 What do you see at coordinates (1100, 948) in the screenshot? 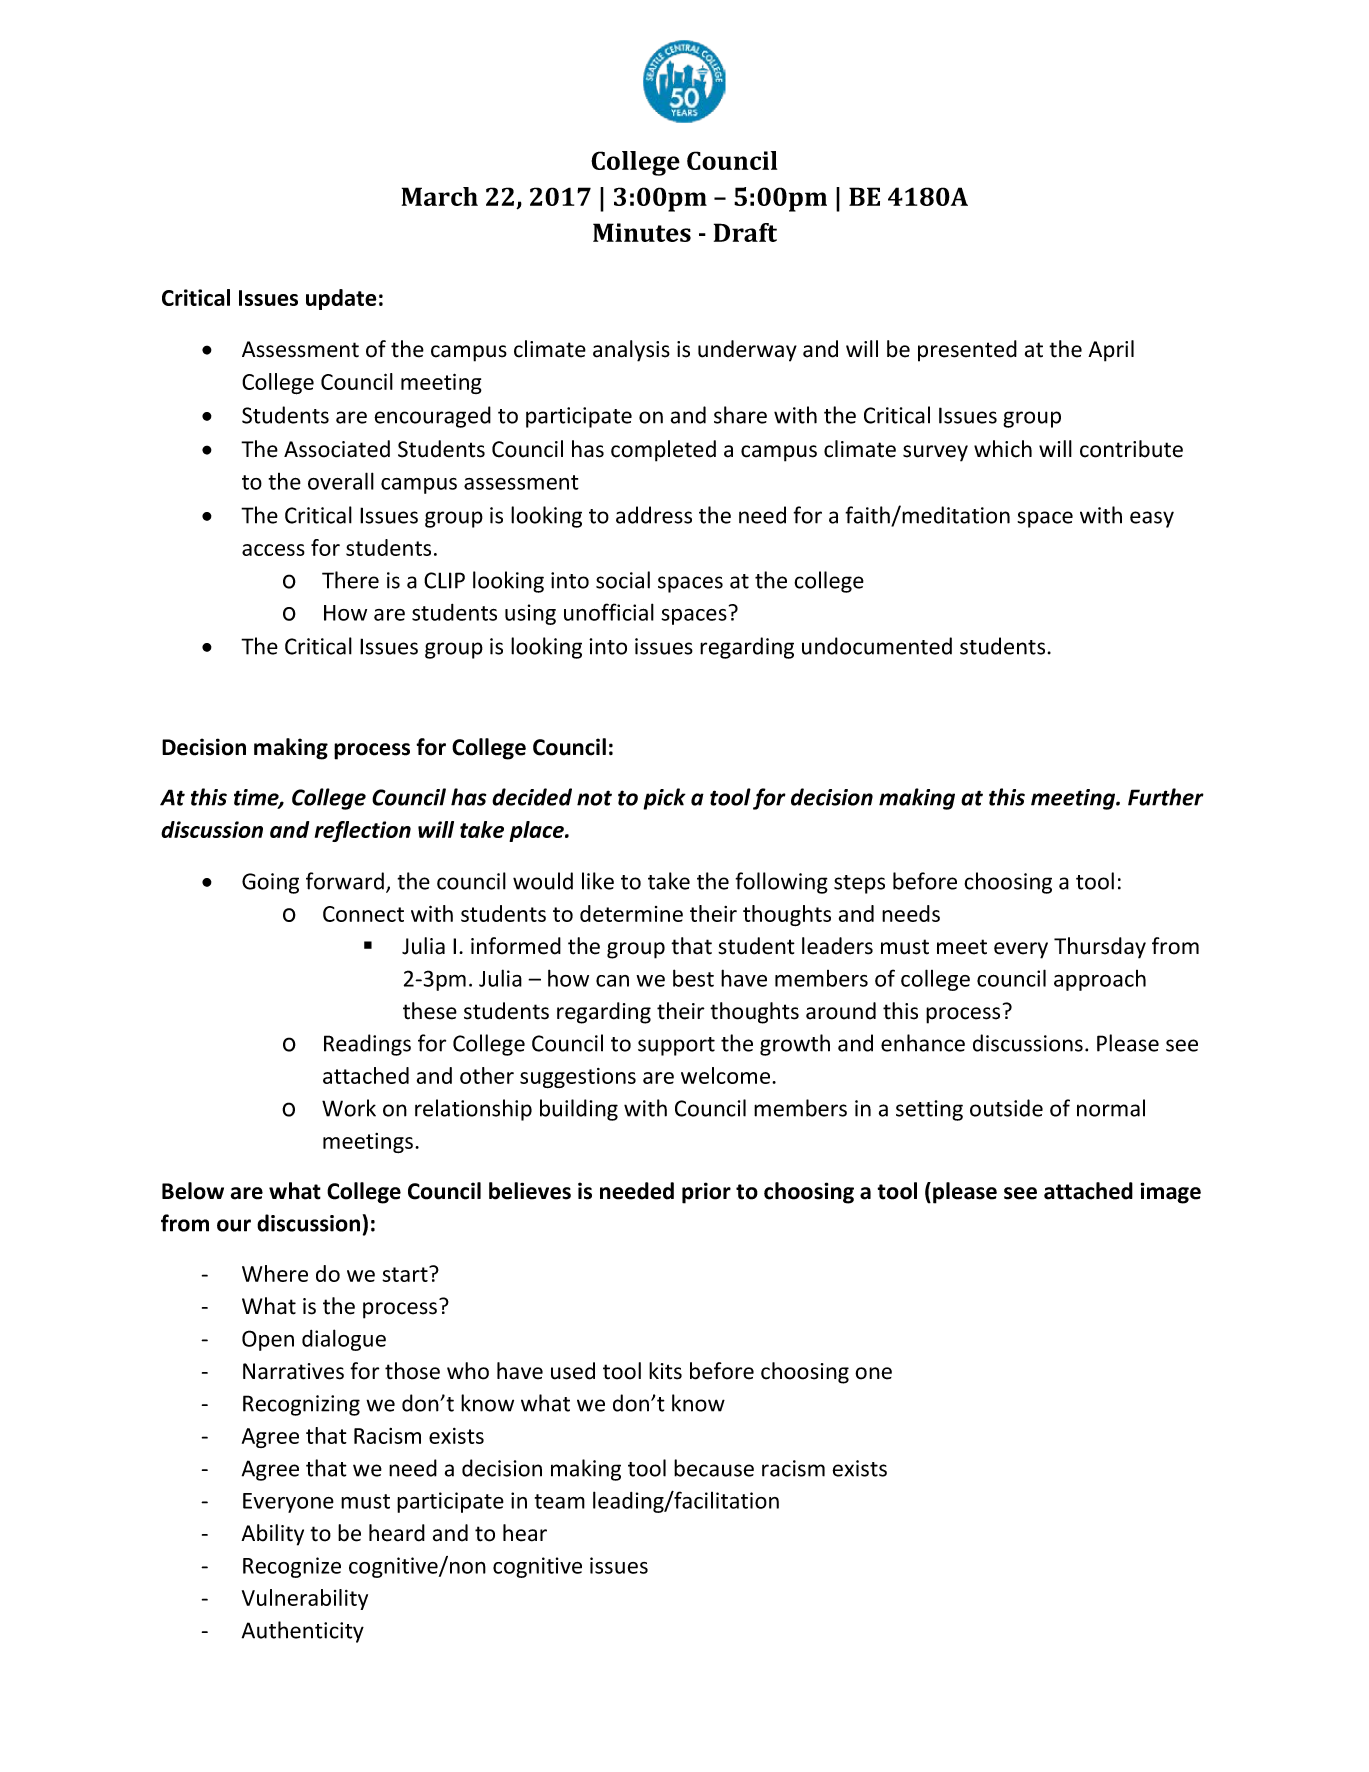
I see `Thursday` at bounding box center [1100, 948].
